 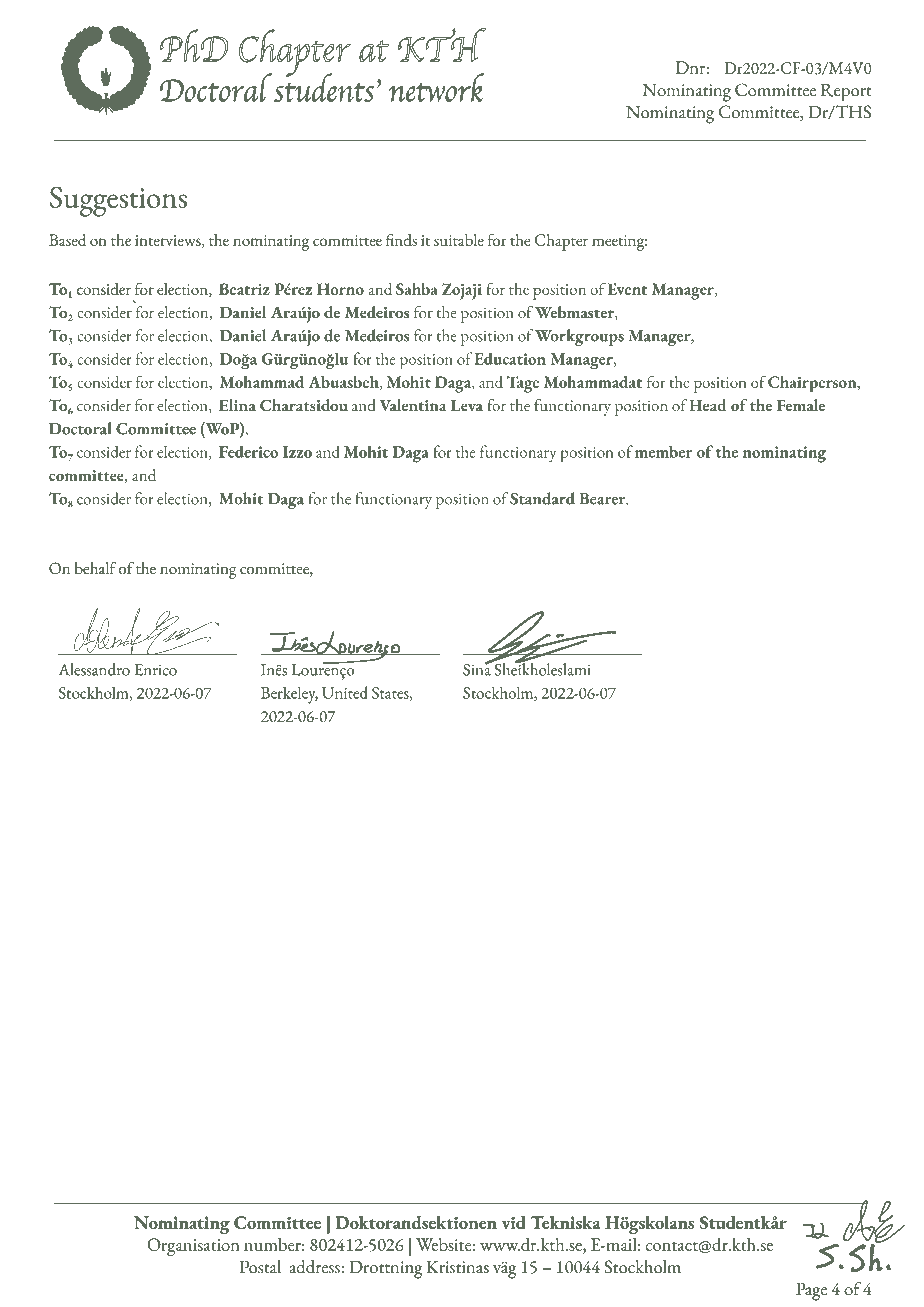 What do you see at coordinates (459, 240) in the screenshot?
I see `suitable` at bounding box center [459, 240].
